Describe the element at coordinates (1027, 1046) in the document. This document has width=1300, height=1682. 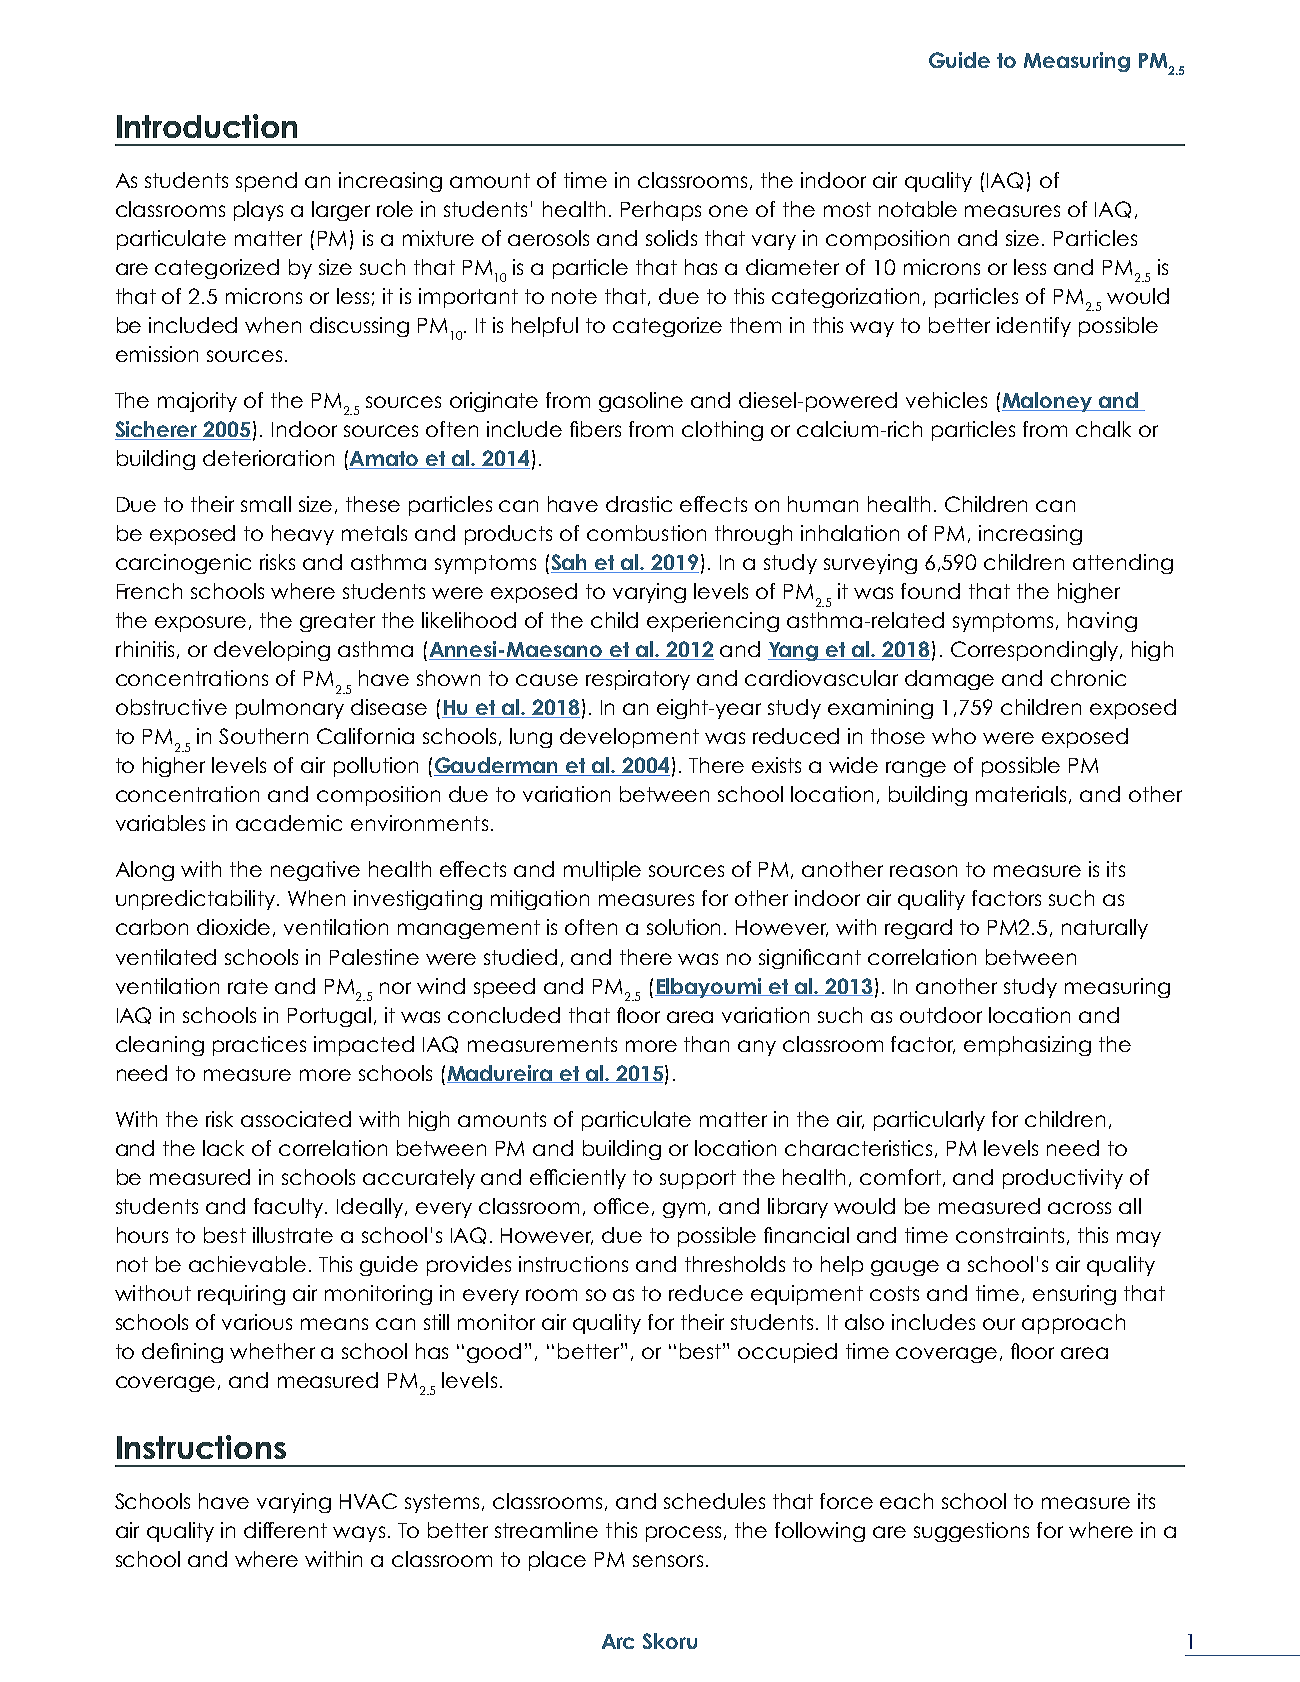
I see `emphasizing` at that location.
